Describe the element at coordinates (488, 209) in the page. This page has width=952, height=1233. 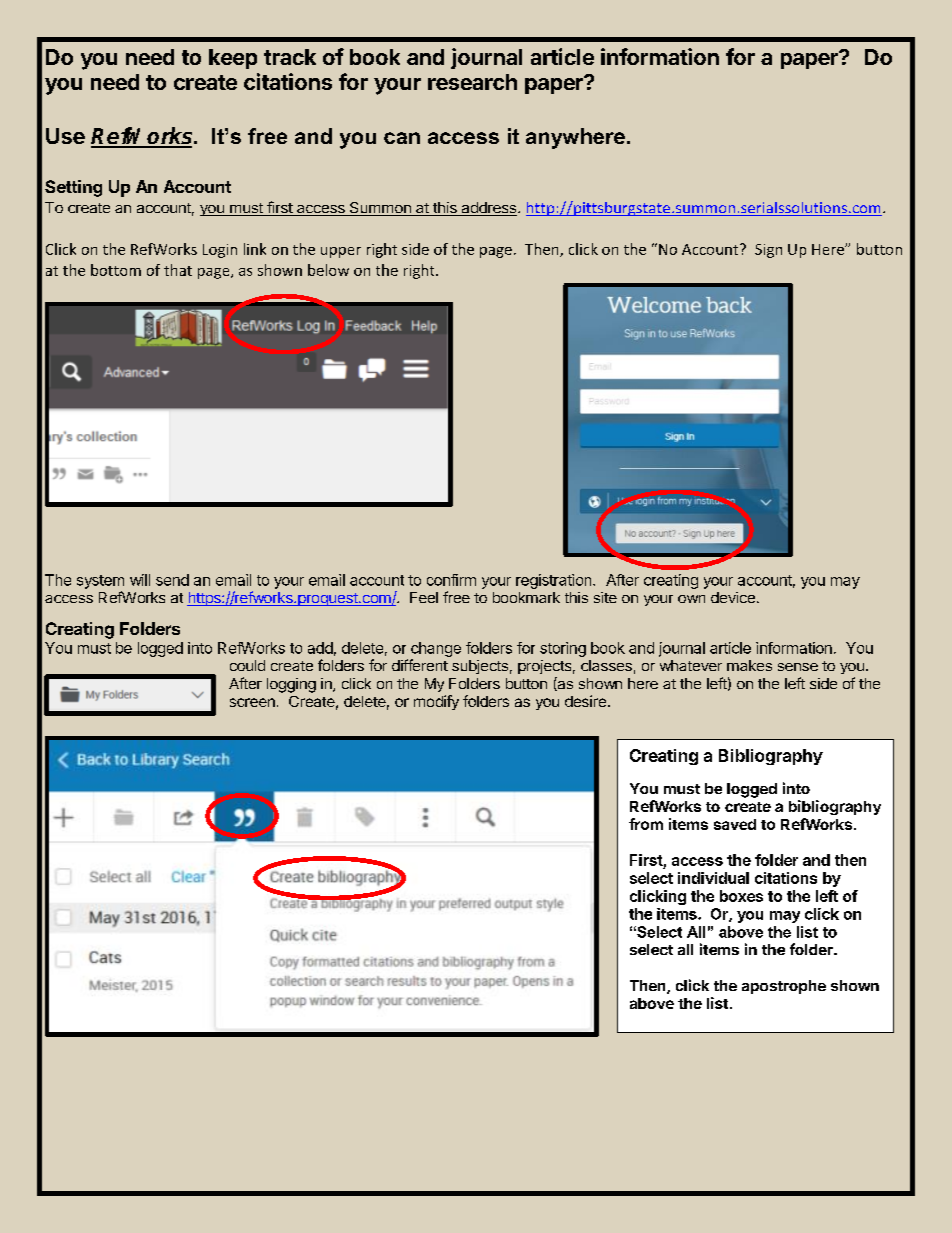
I see `address` at that location.
